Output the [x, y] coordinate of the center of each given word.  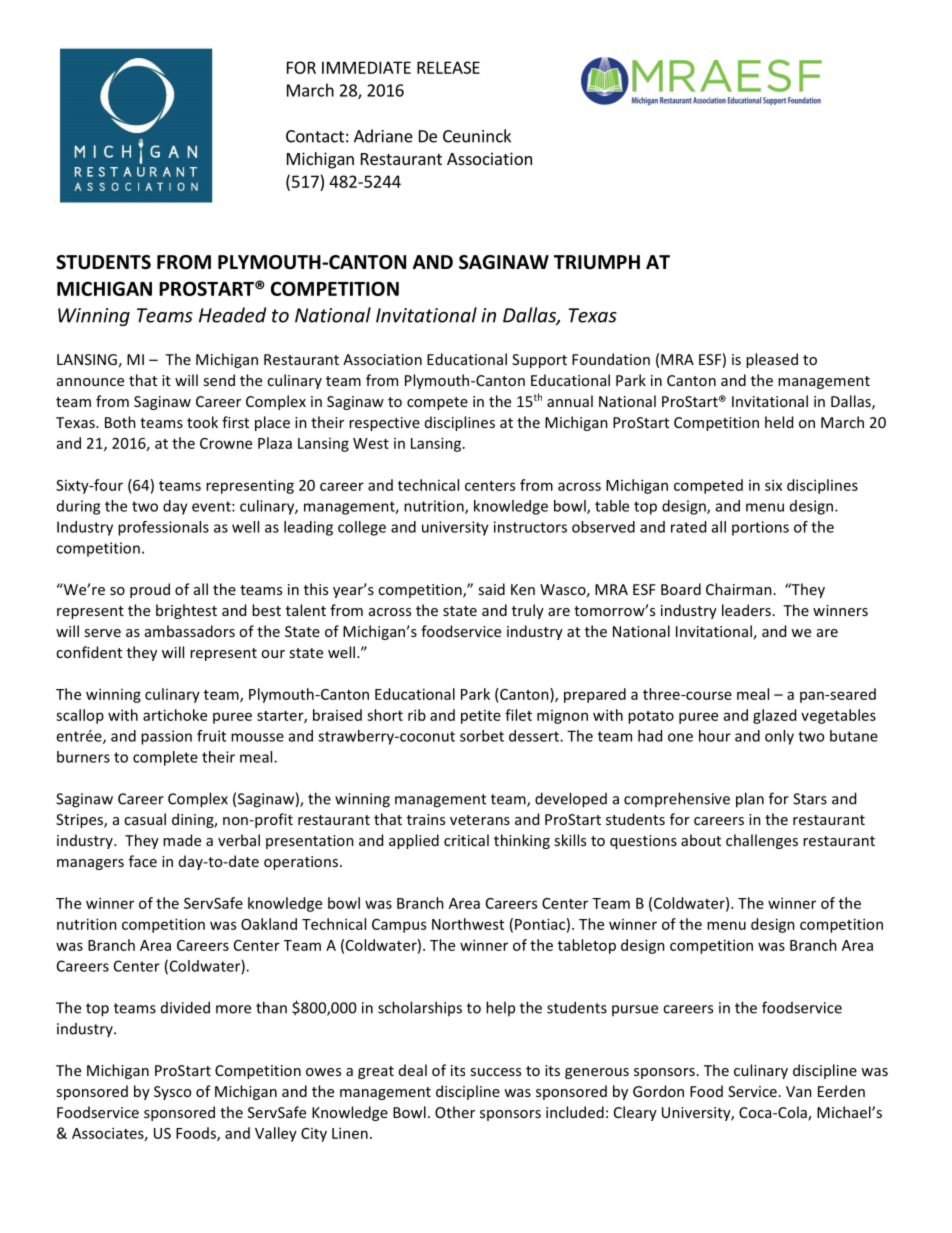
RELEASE [448, 67]
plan [750, 800]
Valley [276, 1134]
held [779, 422]
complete [165, 758]
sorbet [482, 736]
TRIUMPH [597, 262]
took [202, 422]
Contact [315, 136]
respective [384, 424]
